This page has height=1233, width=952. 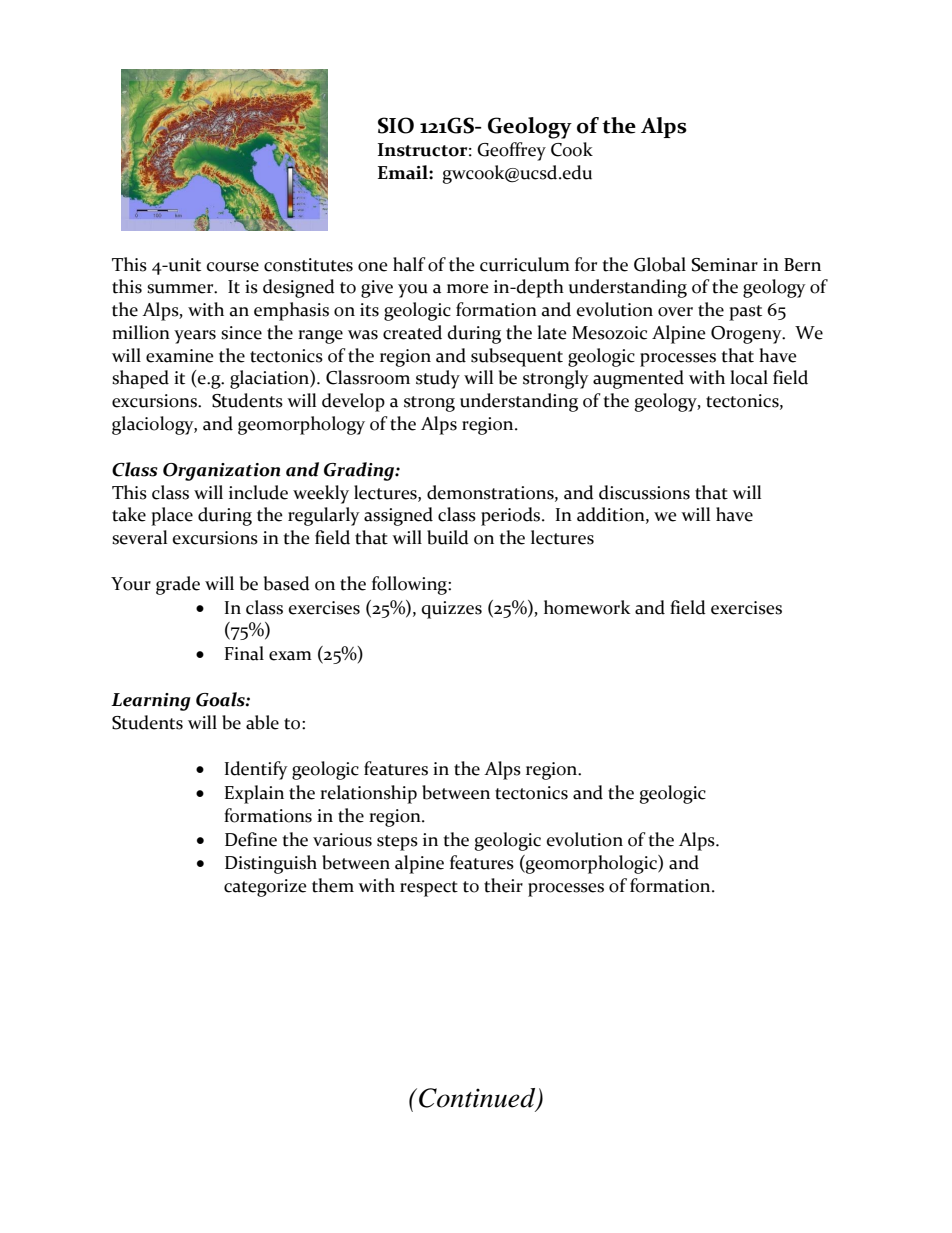 I want to click on course, so click(x=233, y=267).
